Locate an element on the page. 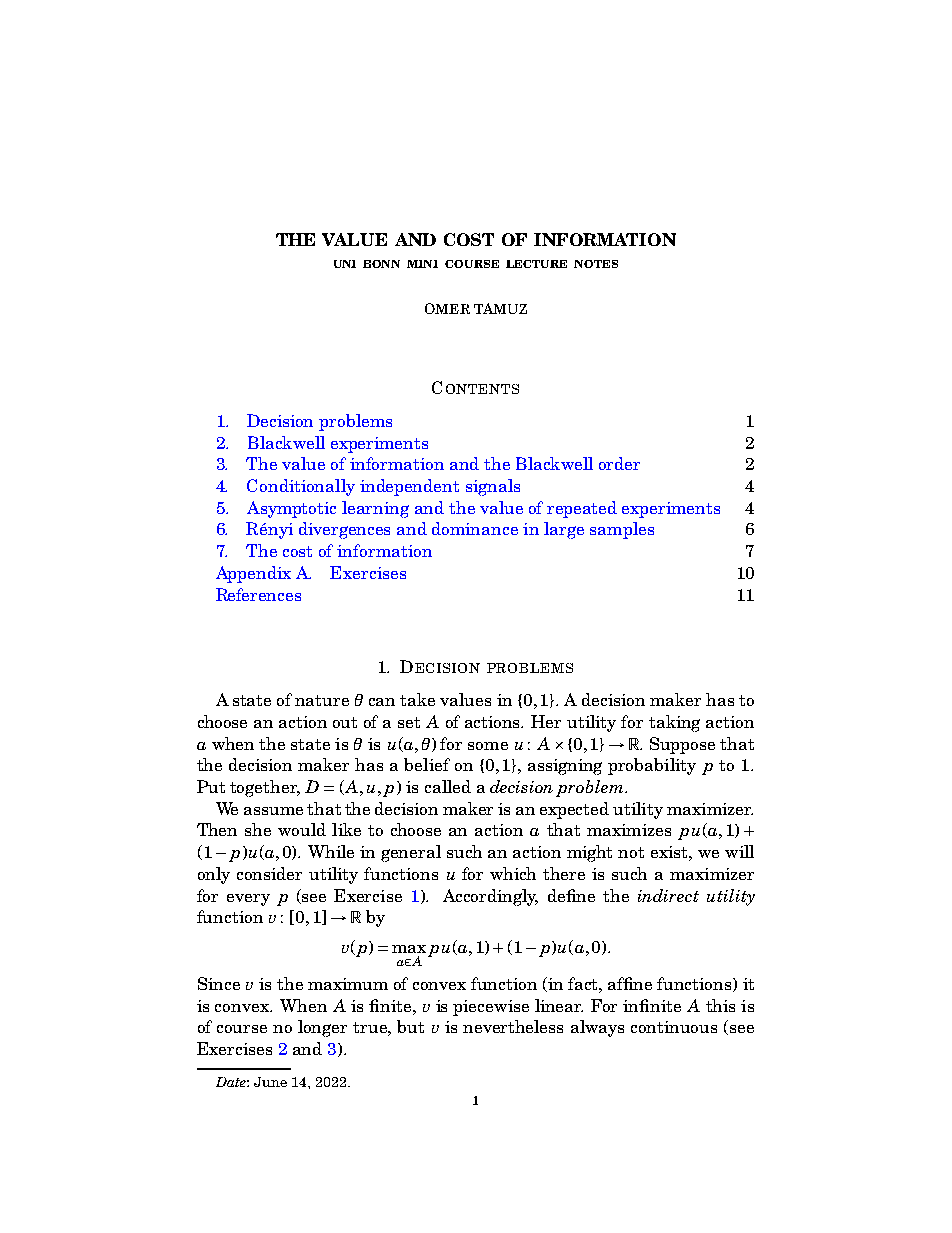  June is located at coordinates (270, 1082).
